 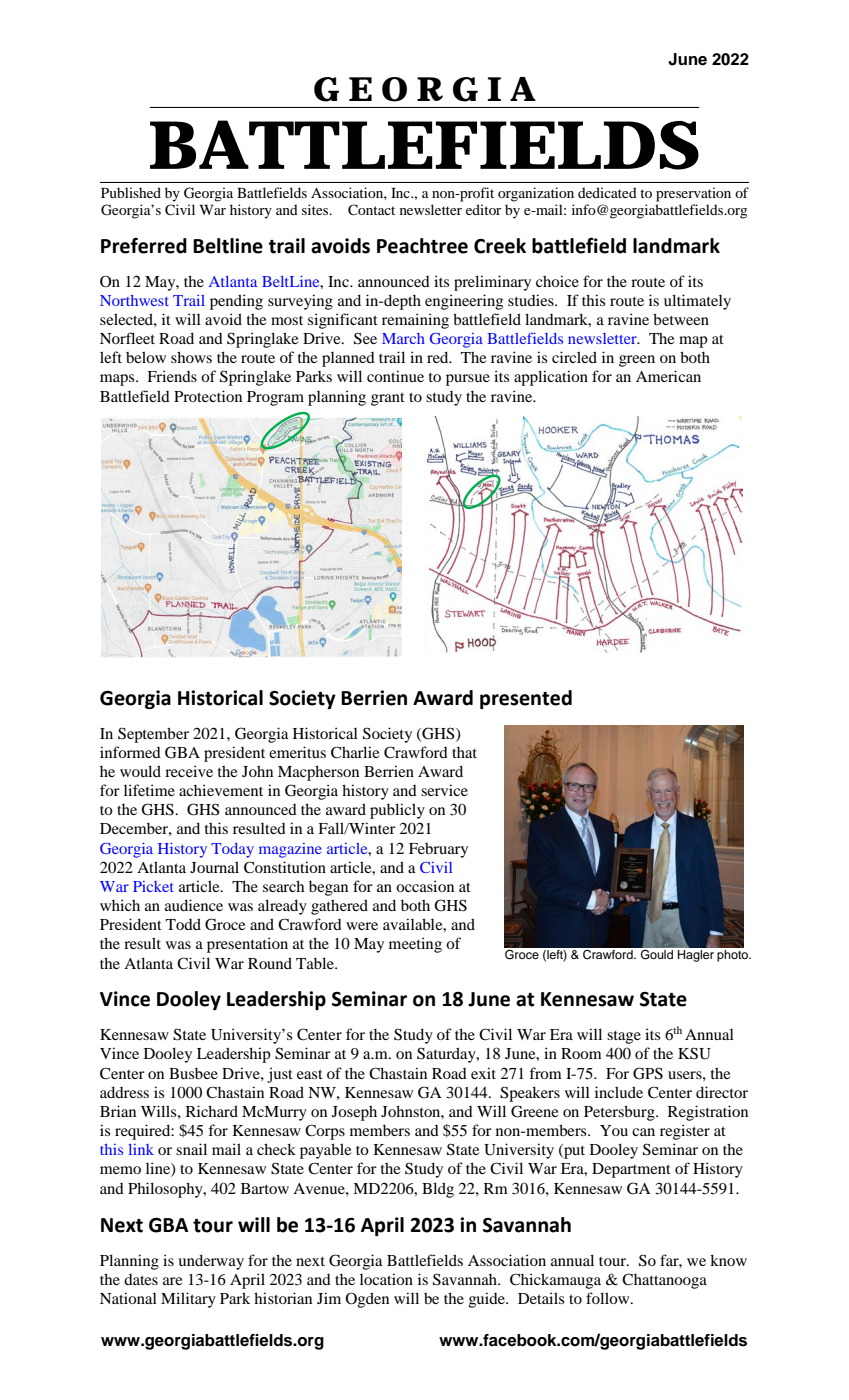 What do you see at coordinates (422, 246) in the screenshot?
I see `Peachtree` at bounding box center [422, 246].
